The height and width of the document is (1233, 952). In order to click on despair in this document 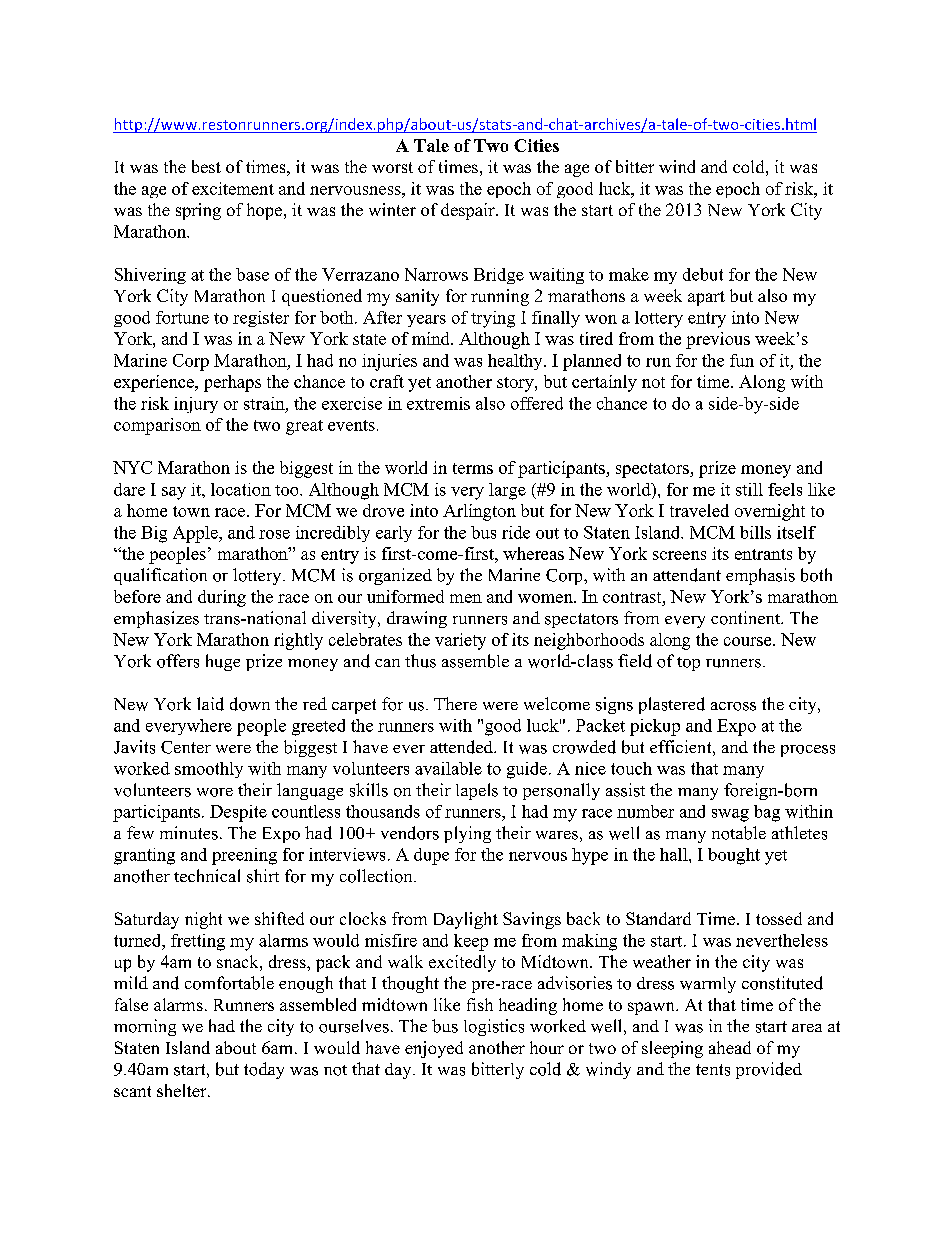, I will do `click(469, 211)`.
